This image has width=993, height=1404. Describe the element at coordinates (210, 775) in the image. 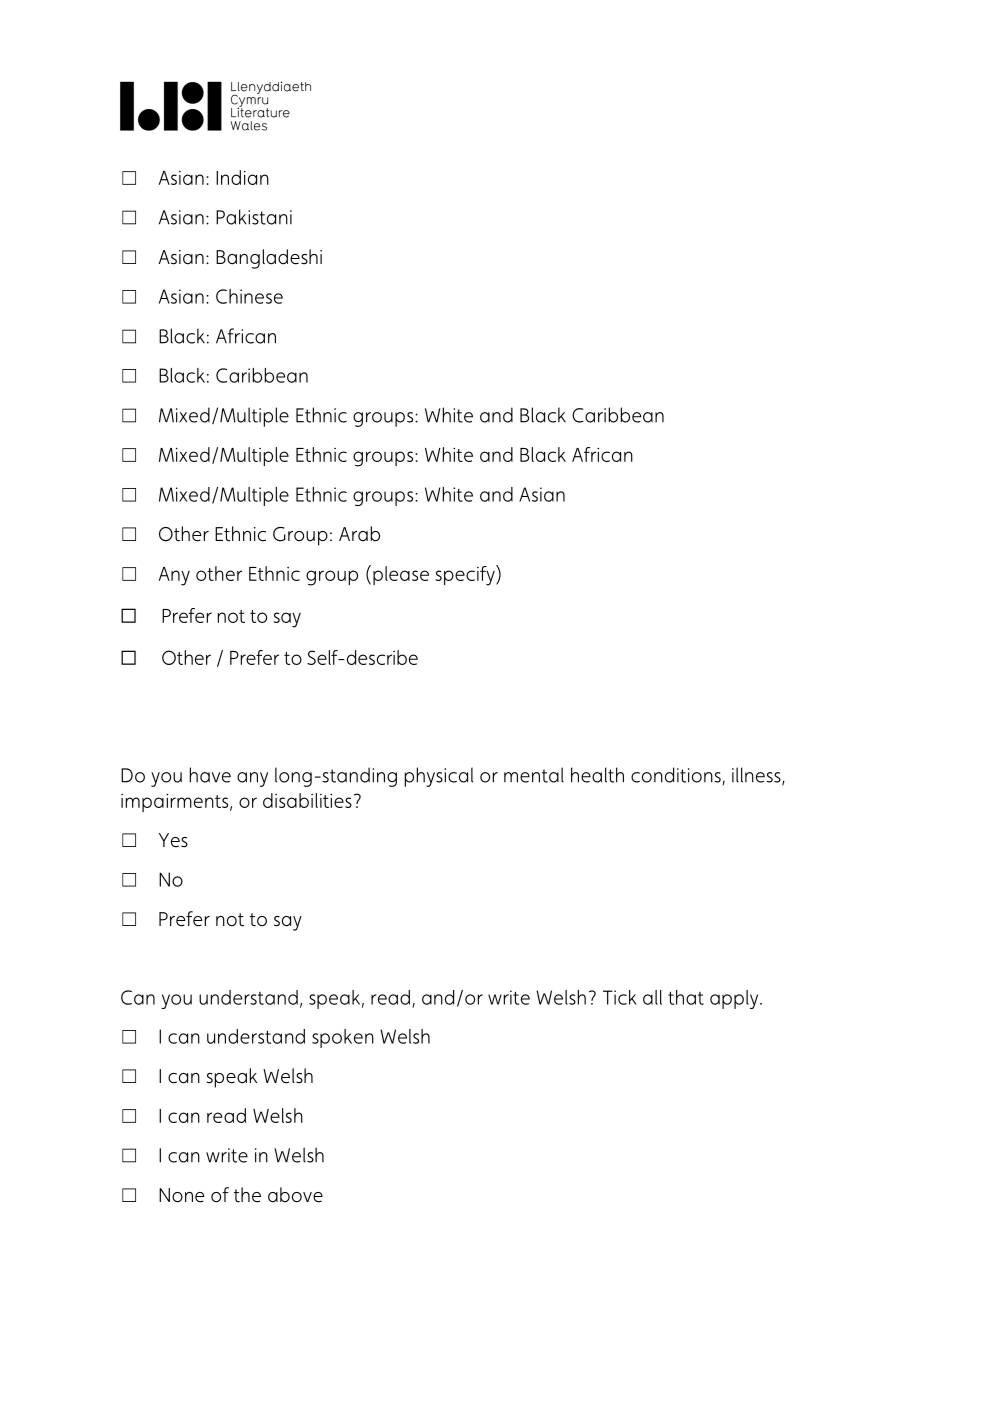

I see `have` at that location.
